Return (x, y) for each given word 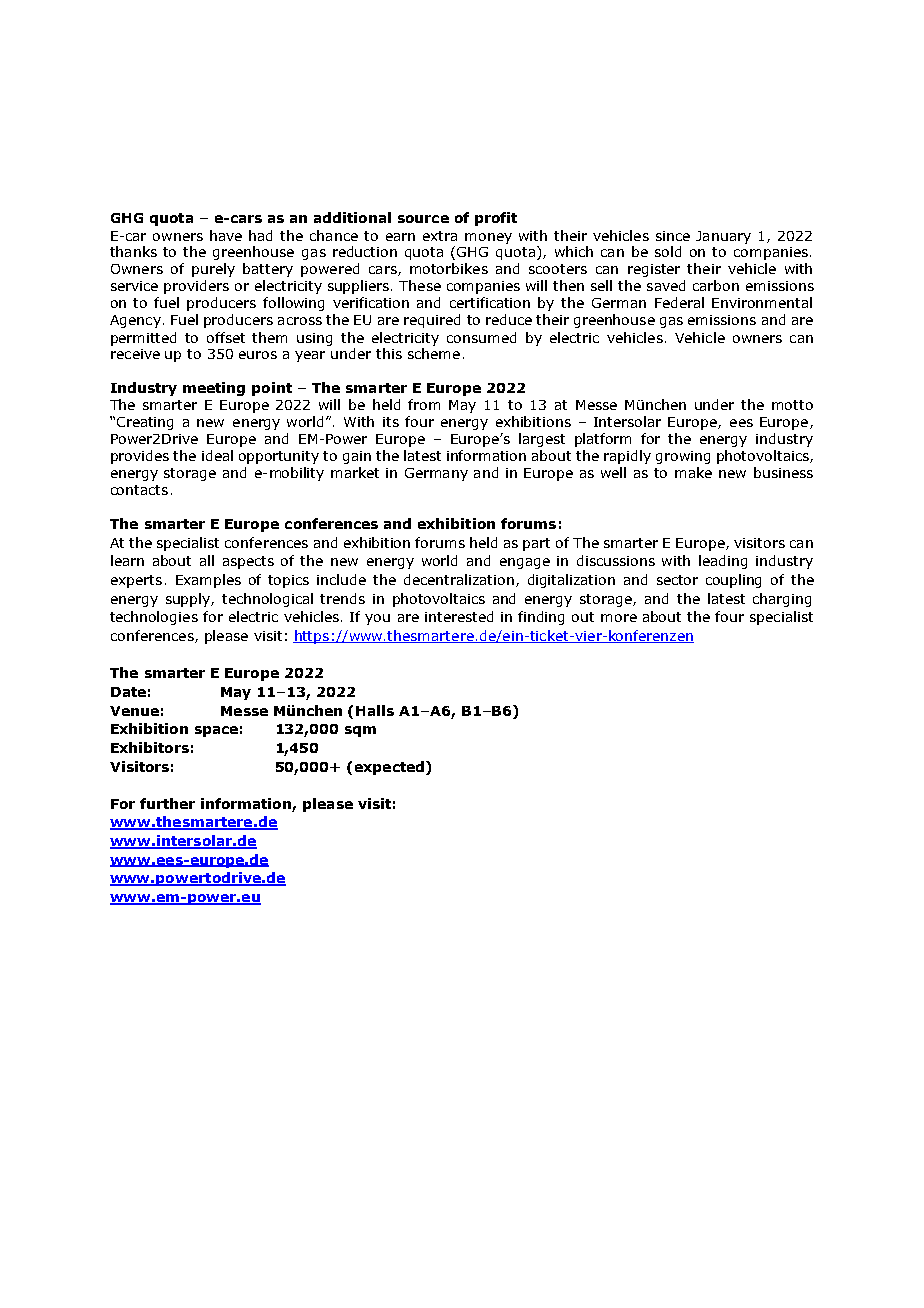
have (226, 235)
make (693, 472)
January (723, 237)
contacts (139, 490)
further (167, 803)
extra (440, 236)
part (536, 544)
